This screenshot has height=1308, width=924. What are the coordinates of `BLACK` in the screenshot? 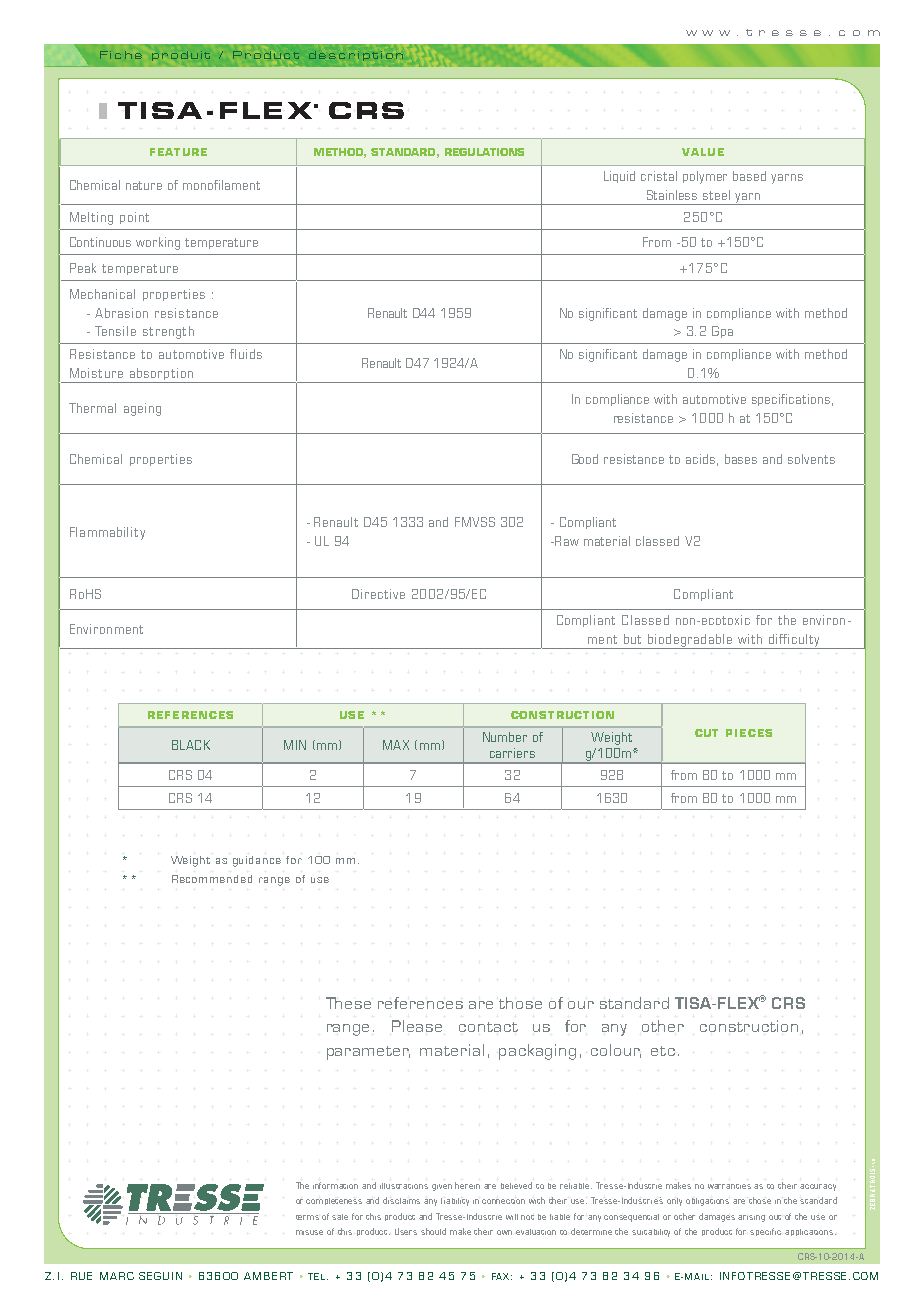 It's located at (191, 745).
